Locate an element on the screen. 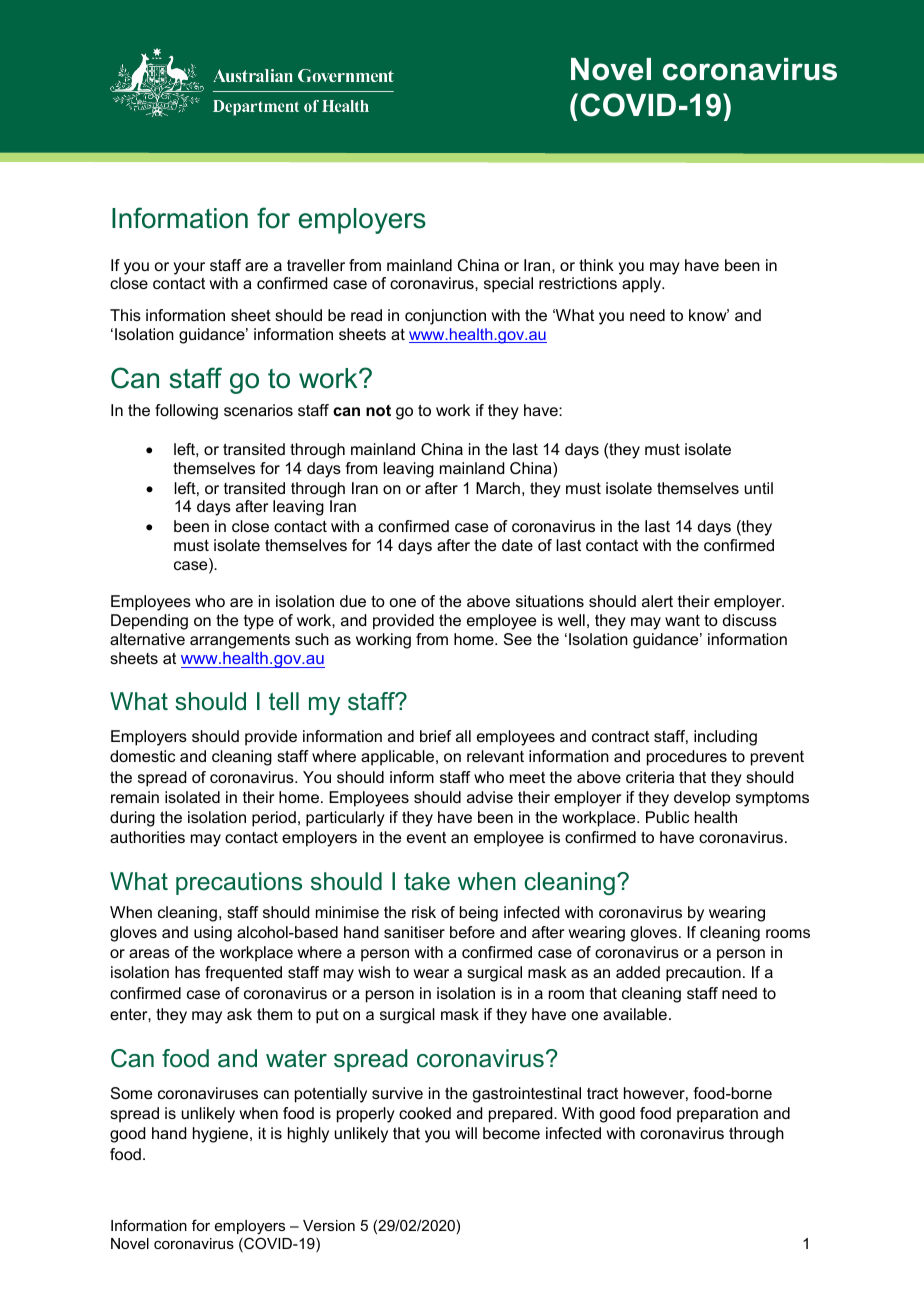 This screenshot has height=1308, width=924. Public is located at coordinates (667, 817).
